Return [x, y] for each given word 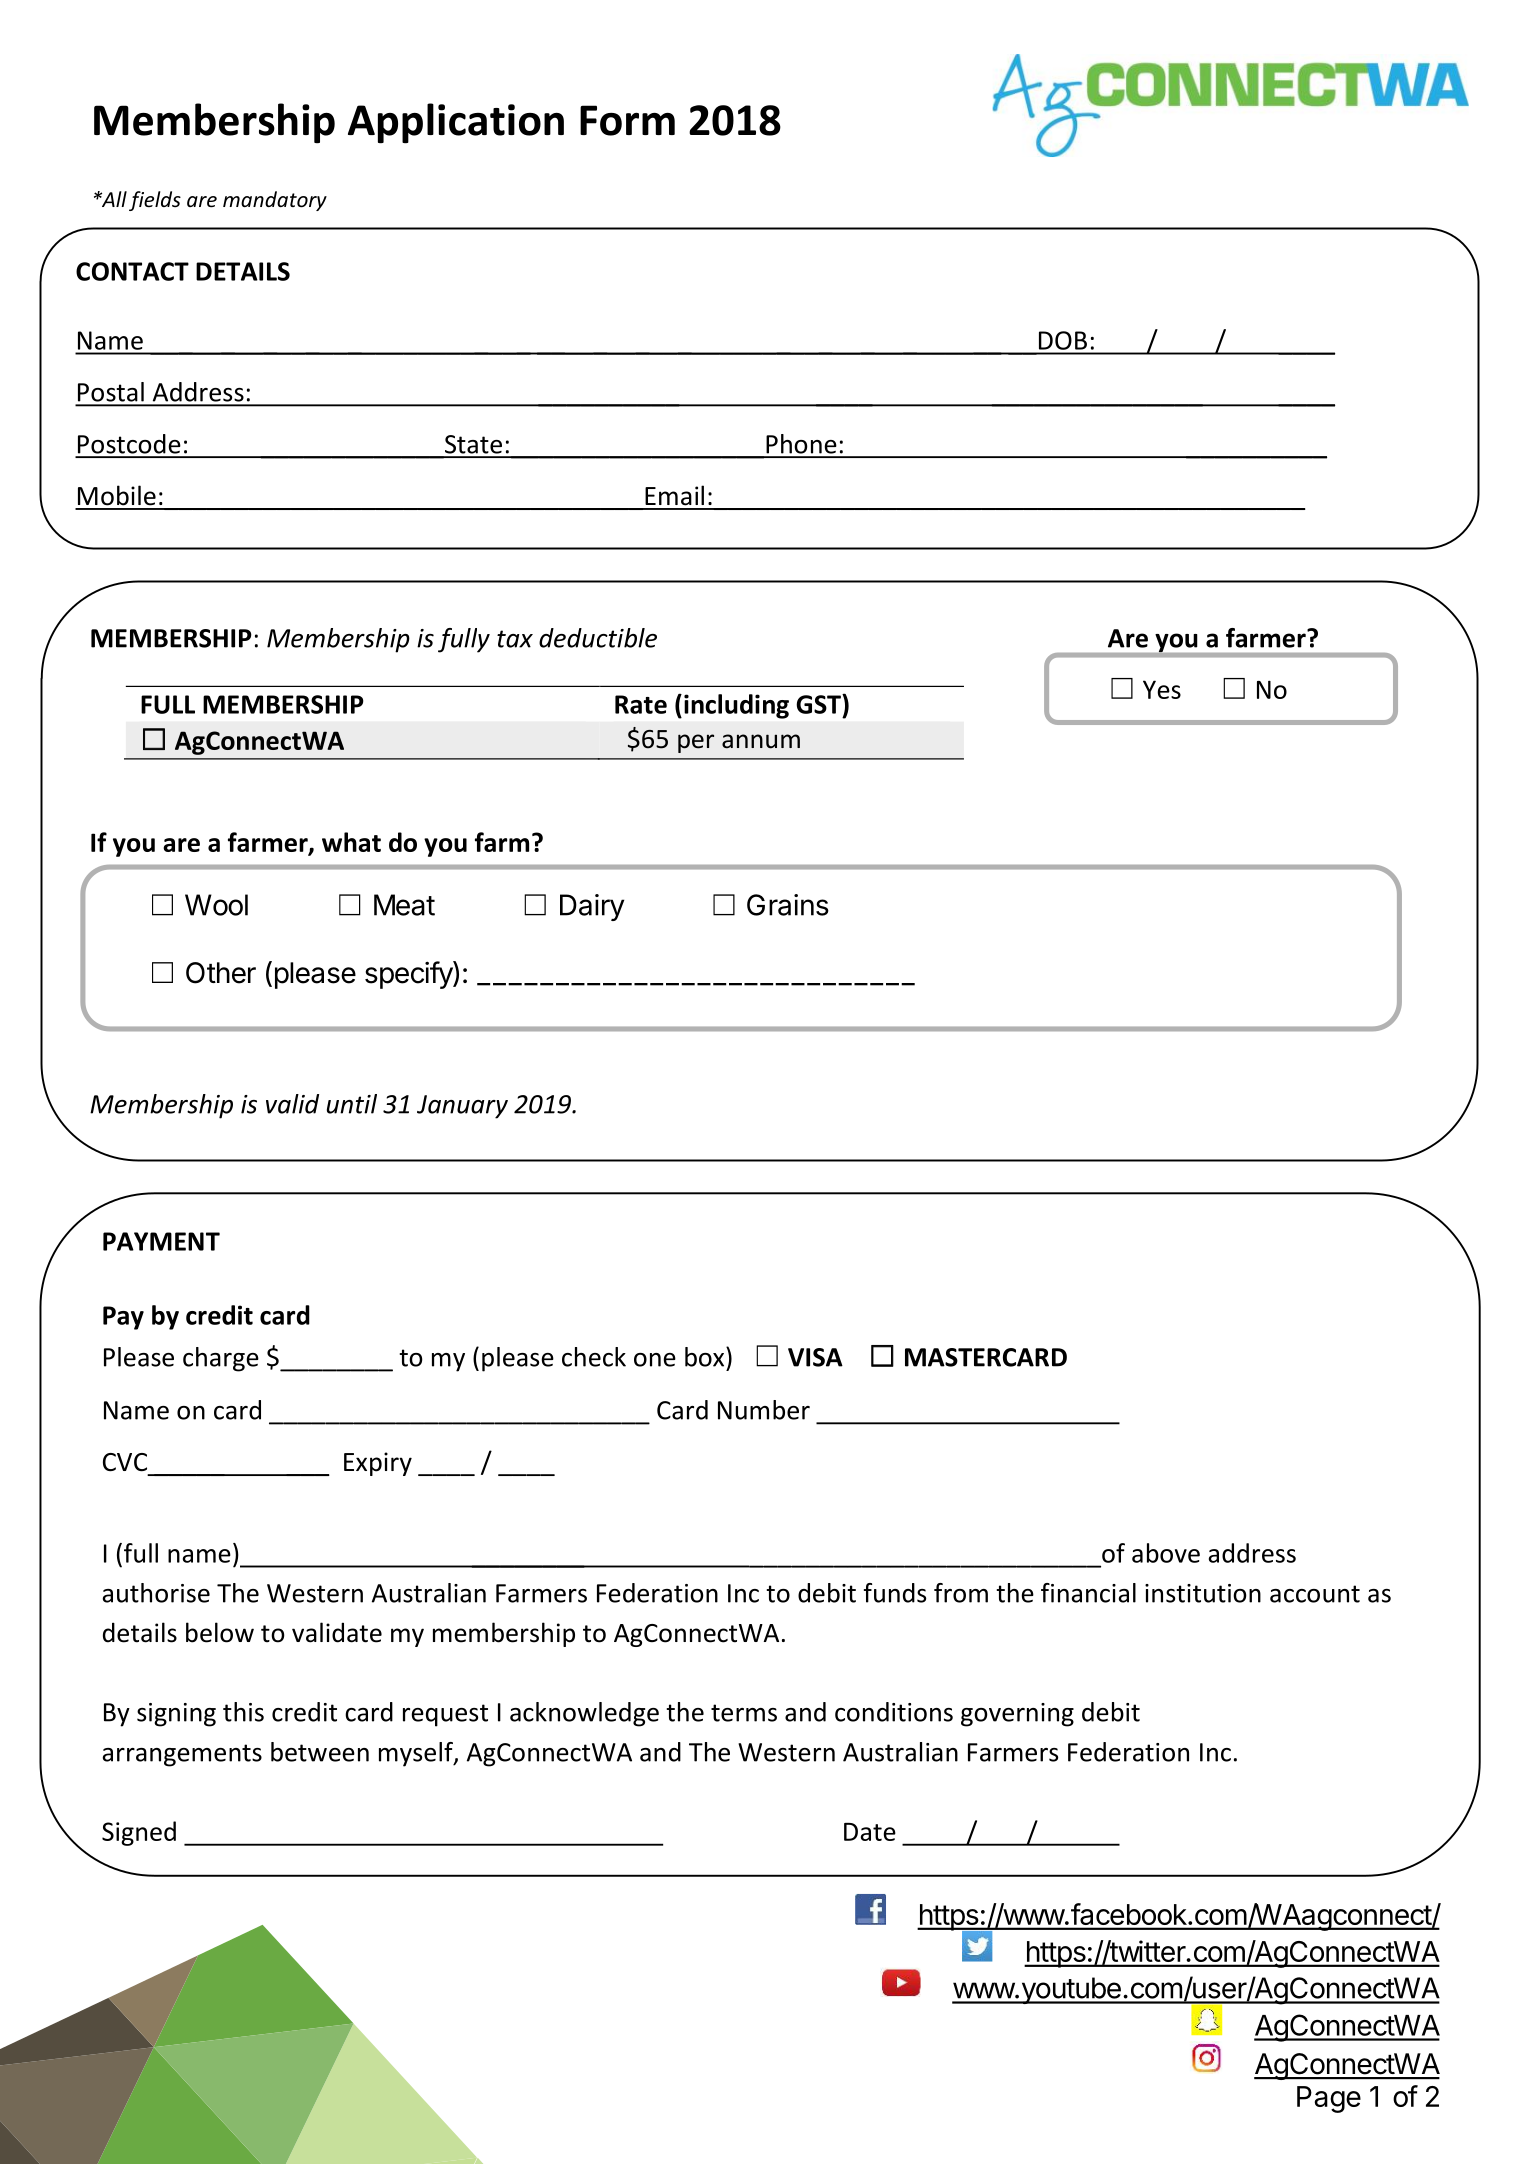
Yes [1162, 689]
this [243, 1712]
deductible [598, 638]
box [706, 1357]
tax [515, 639]
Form [627, 120]
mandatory [275, 201]
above [1166, 1553]
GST [819, 704]
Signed [139, 1833]
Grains [788, 905]
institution [1203, 1593]
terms [744, 1713]
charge [221, 1359]
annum [761, 741]
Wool [216, 905]
